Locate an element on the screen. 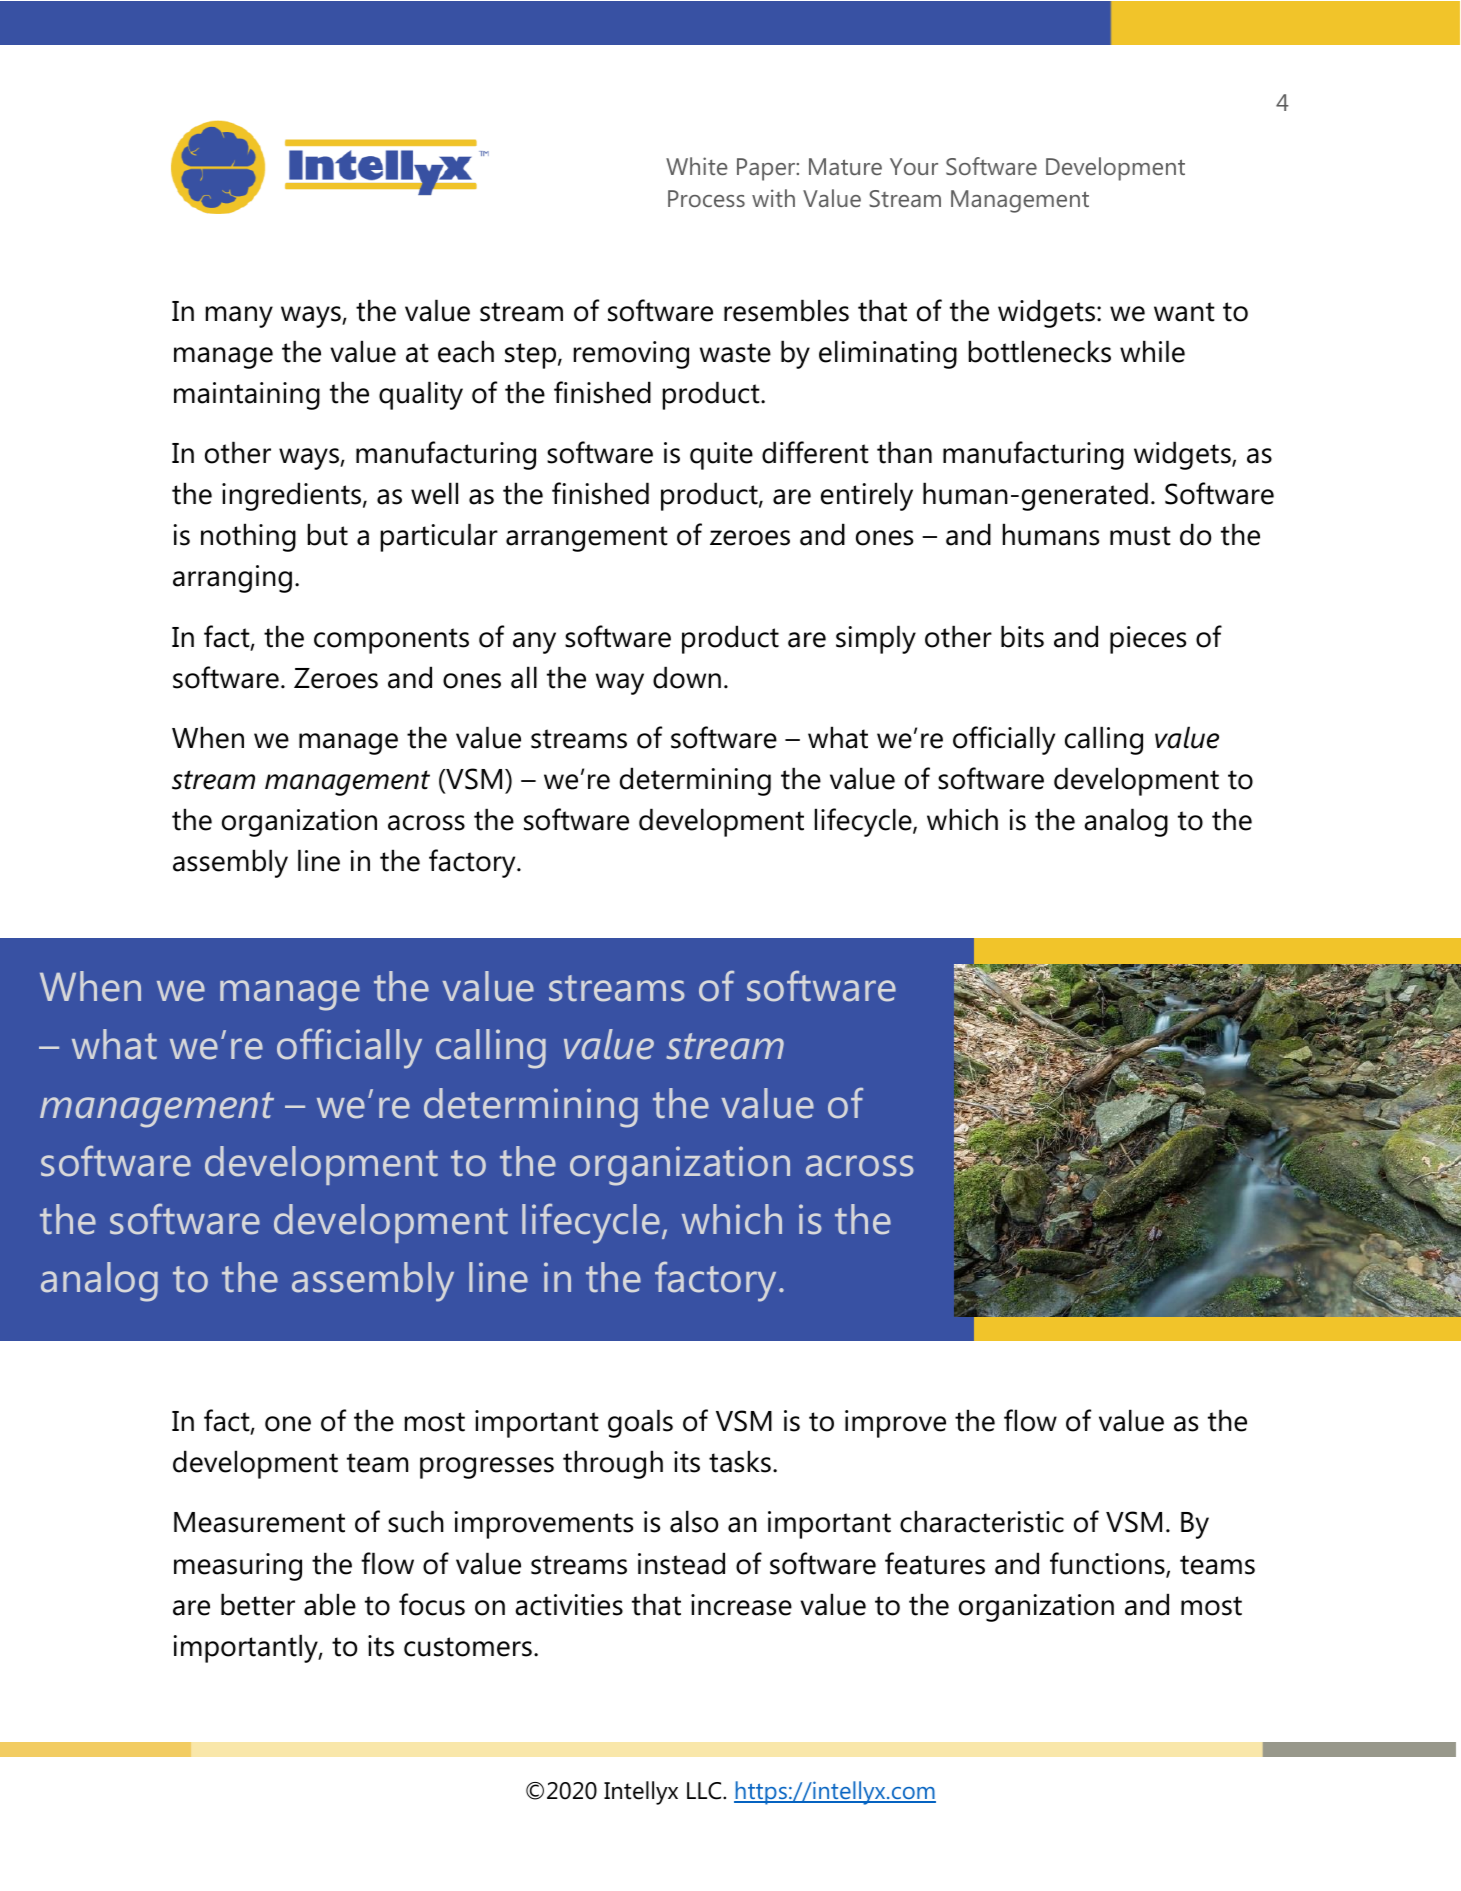  each is located at coordinates (466, 351).
